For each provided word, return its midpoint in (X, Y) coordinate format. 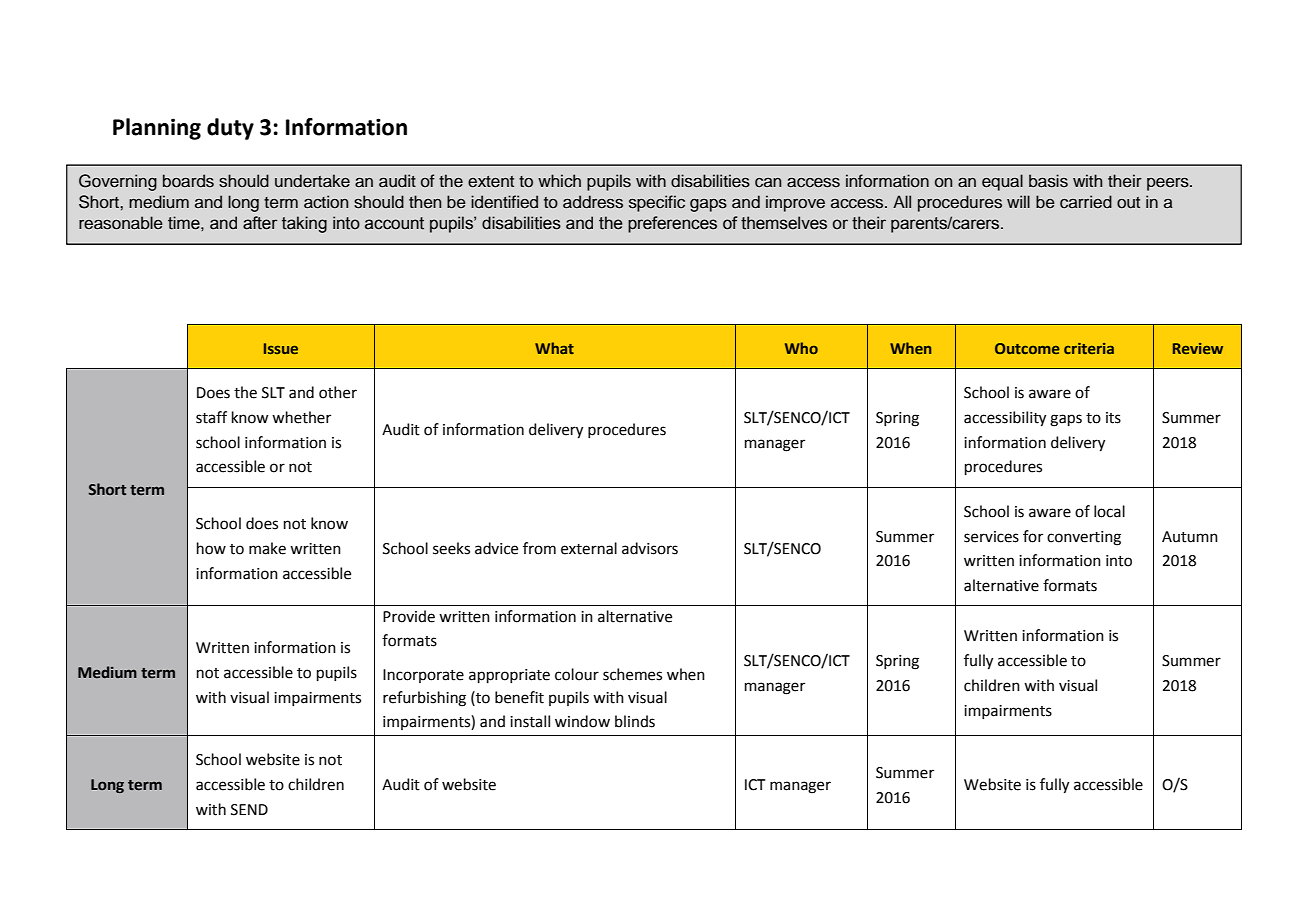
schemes (632, 674)
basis (1048, 181)
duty (230, 129)
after (260, 223)
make (267, 548)
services (991, 537)
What (554, 348)
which (559, 181)
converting (1084, 538)
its (1113, 418)
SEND (249, 810)
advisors (650, 548)
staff (211, 417)
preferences (672, 224)
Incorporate (423, 676)
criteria (1089, 348)
